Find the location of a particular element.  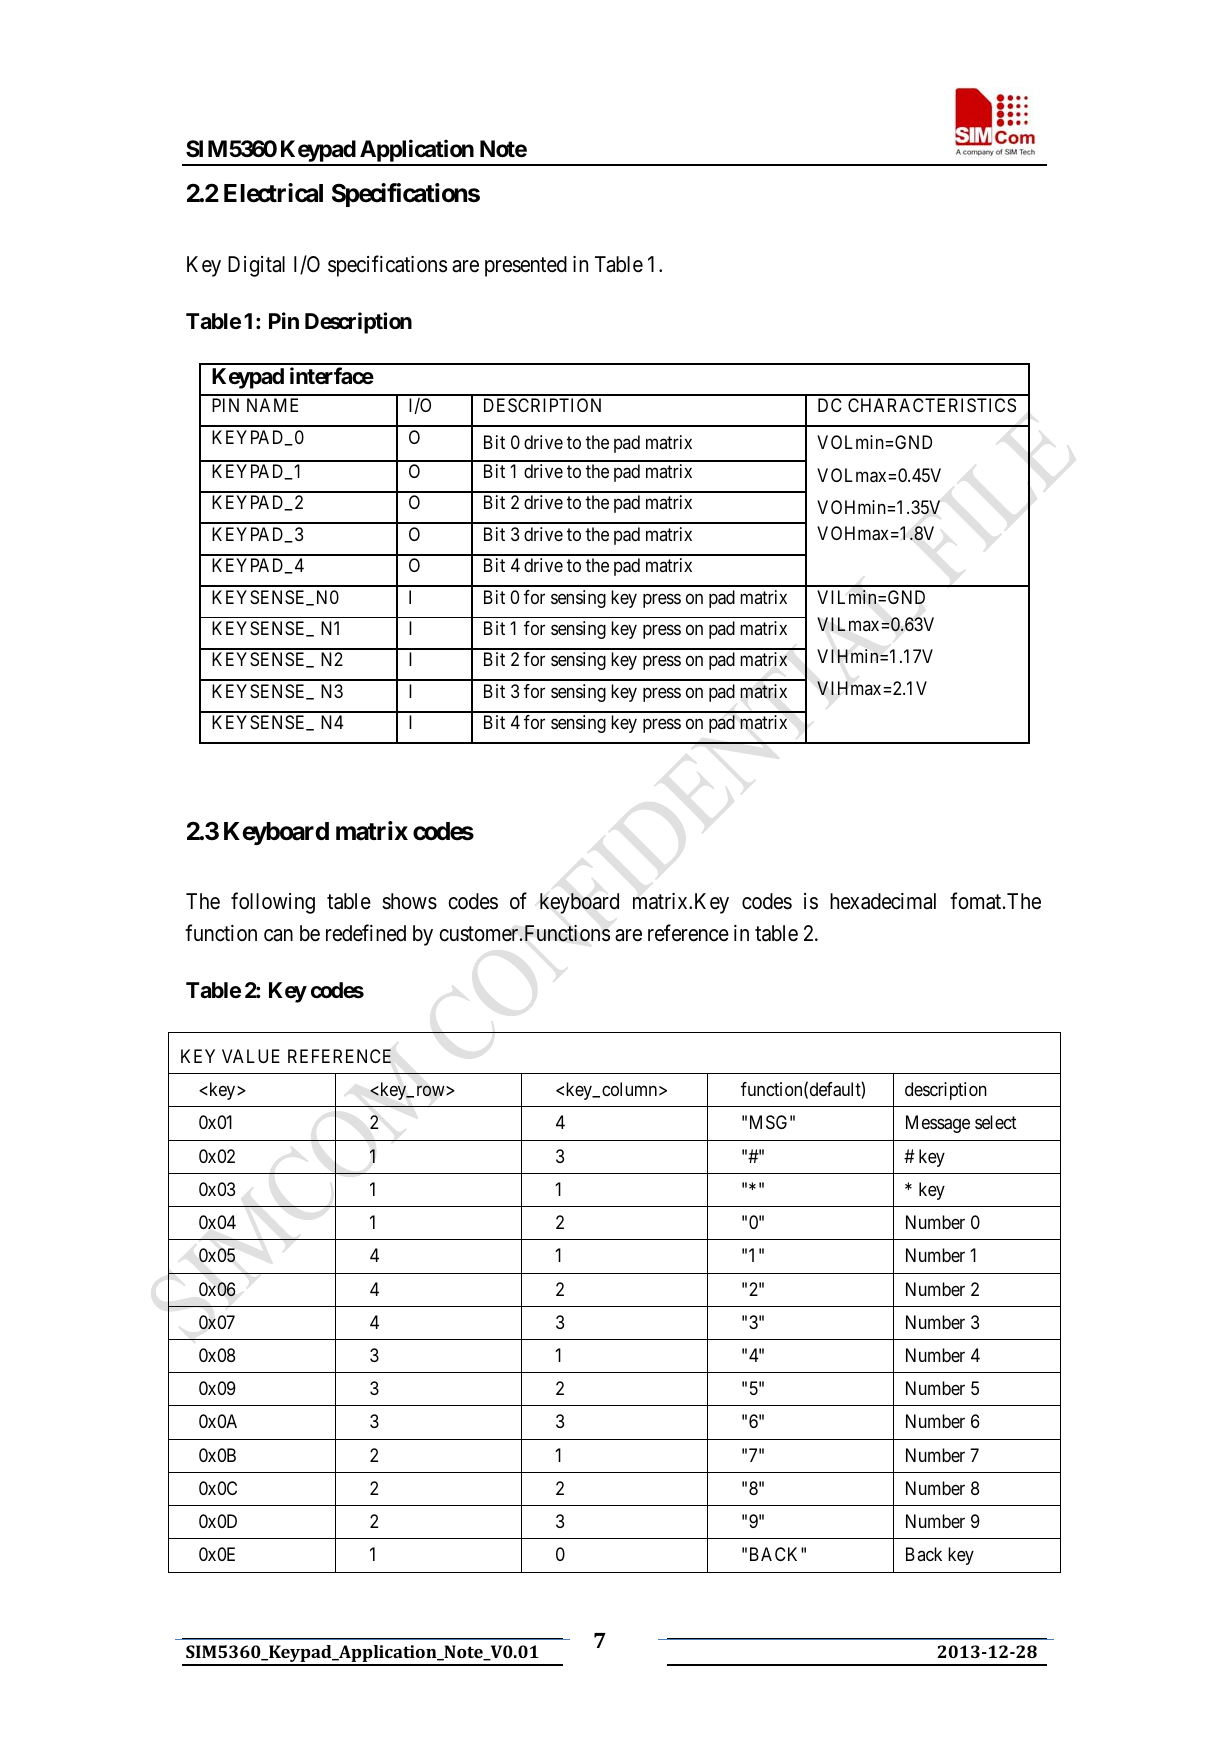

following is located at coordinates (273, 903).
